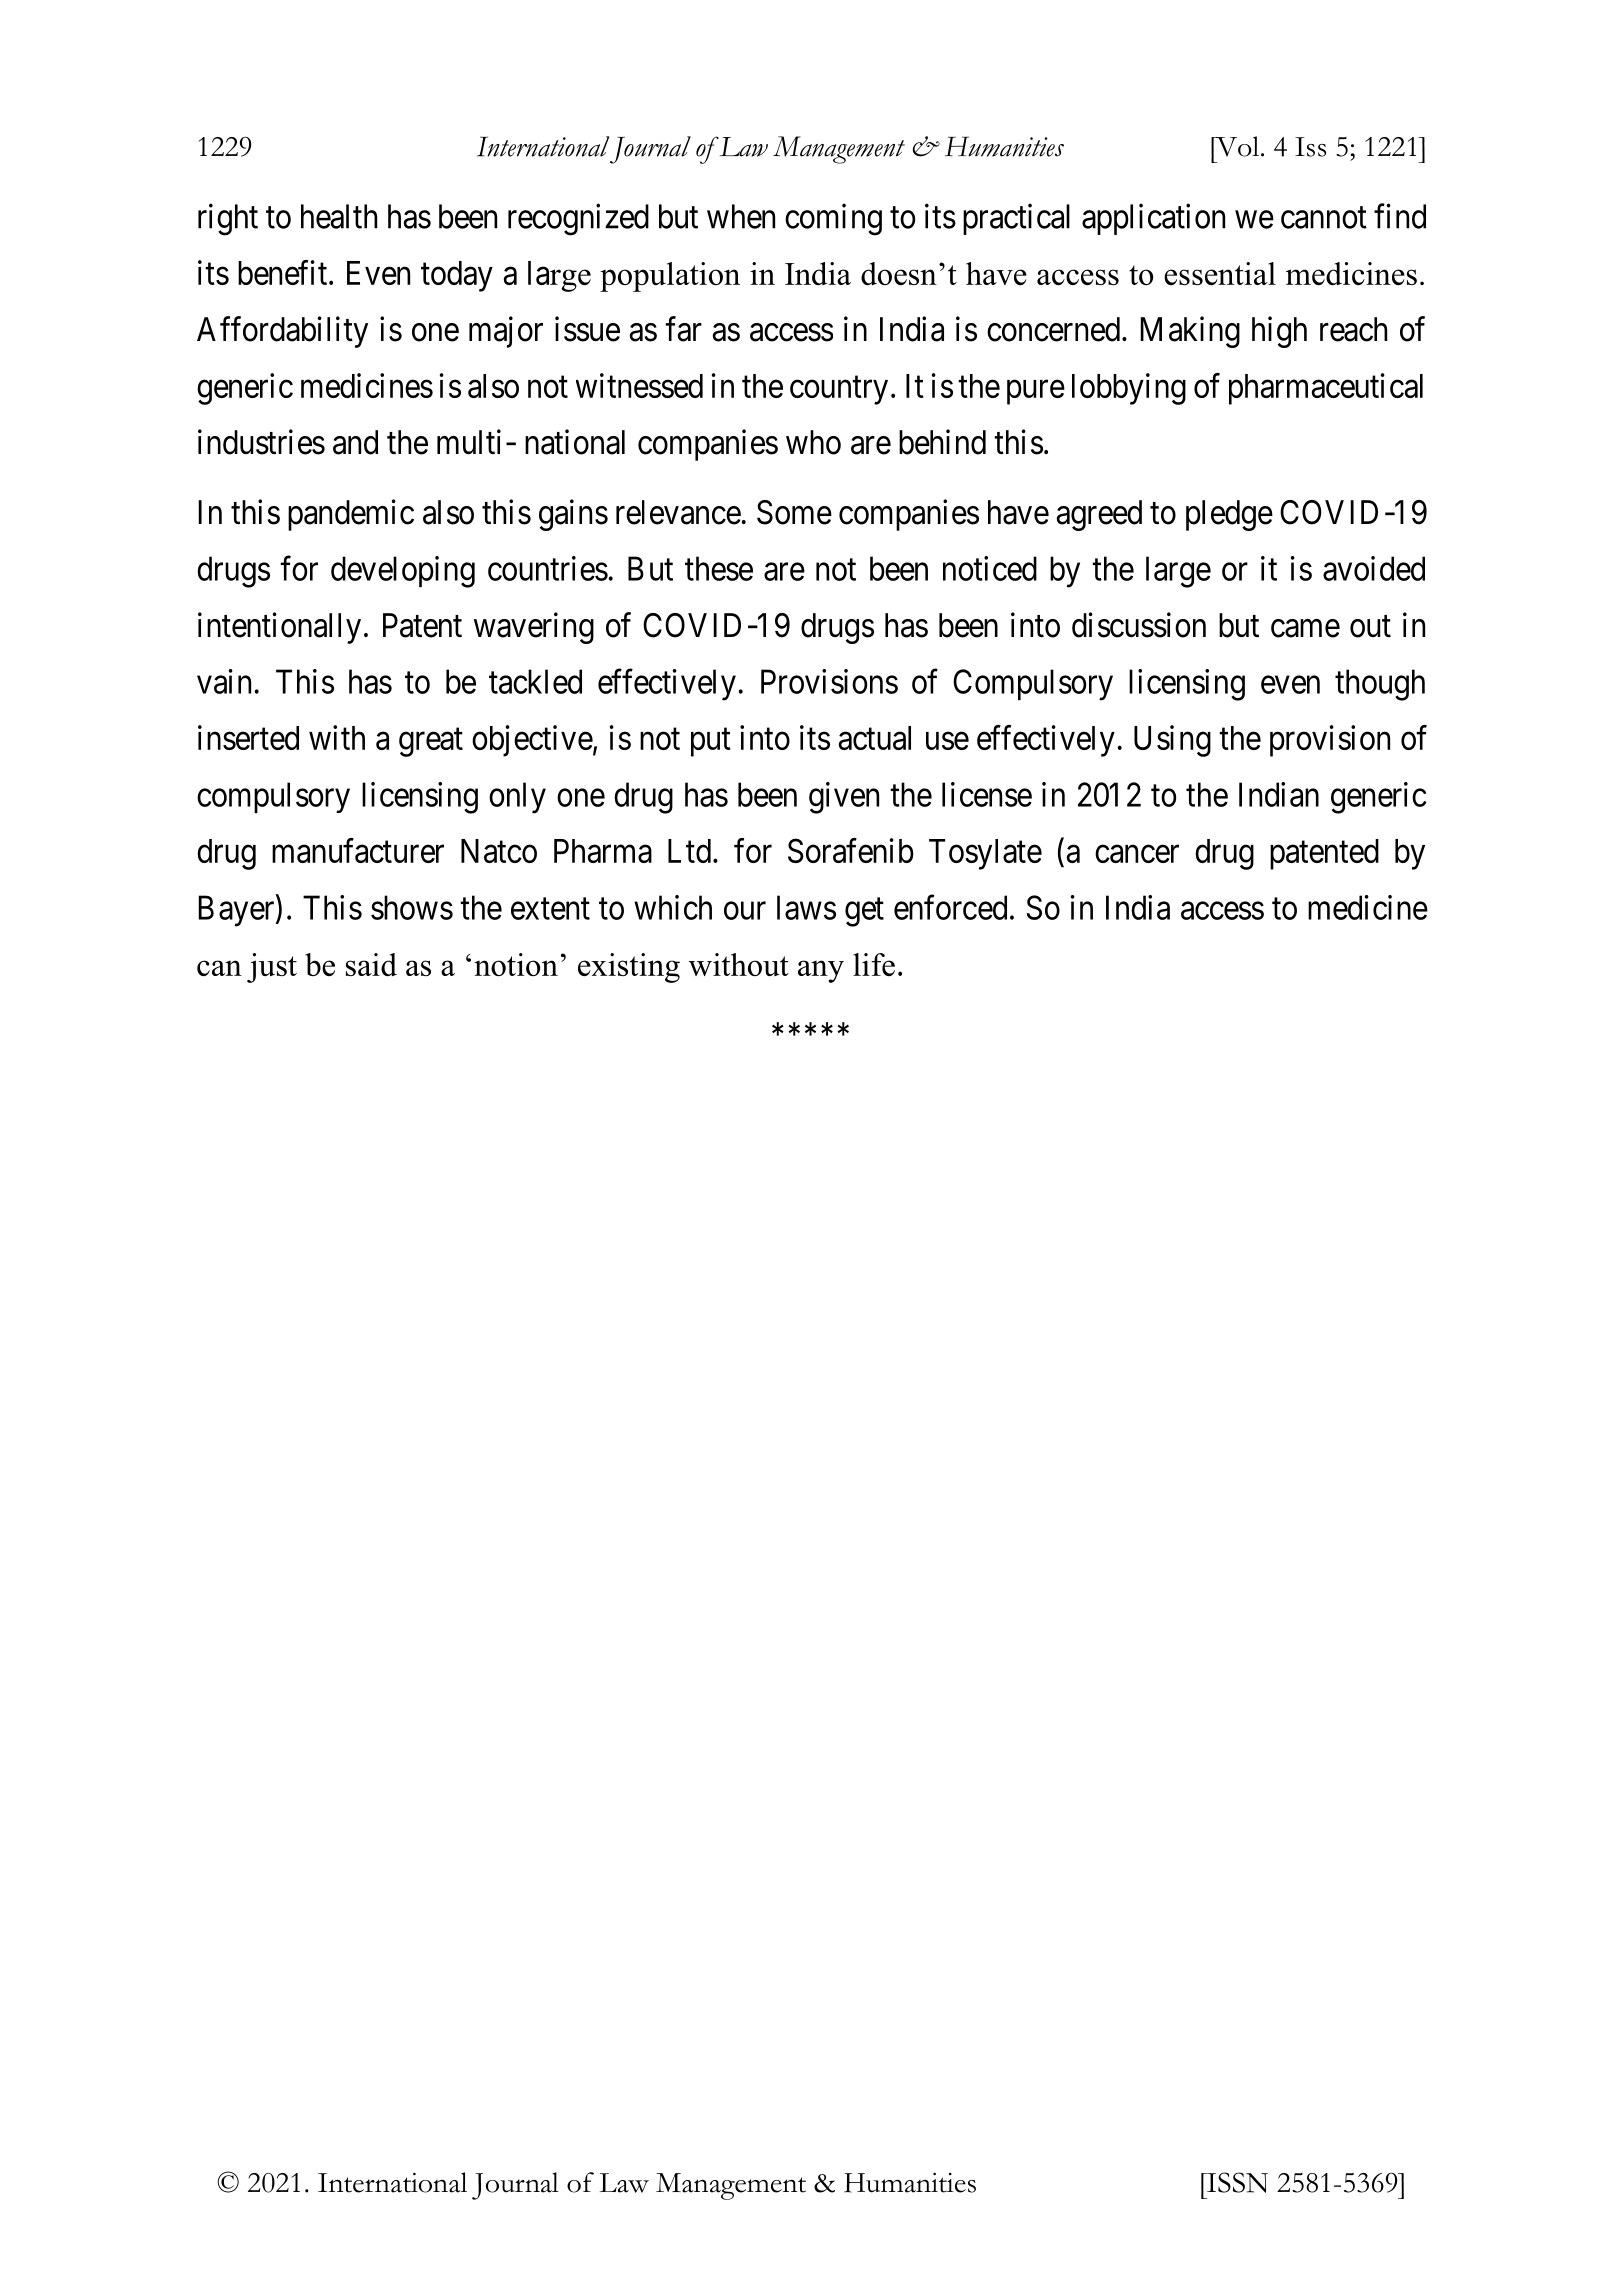 The image size is (1623, 2296). What do you see at coordinates (821, 971) in the page?
I see `any` at bounding box center [821, 971].
